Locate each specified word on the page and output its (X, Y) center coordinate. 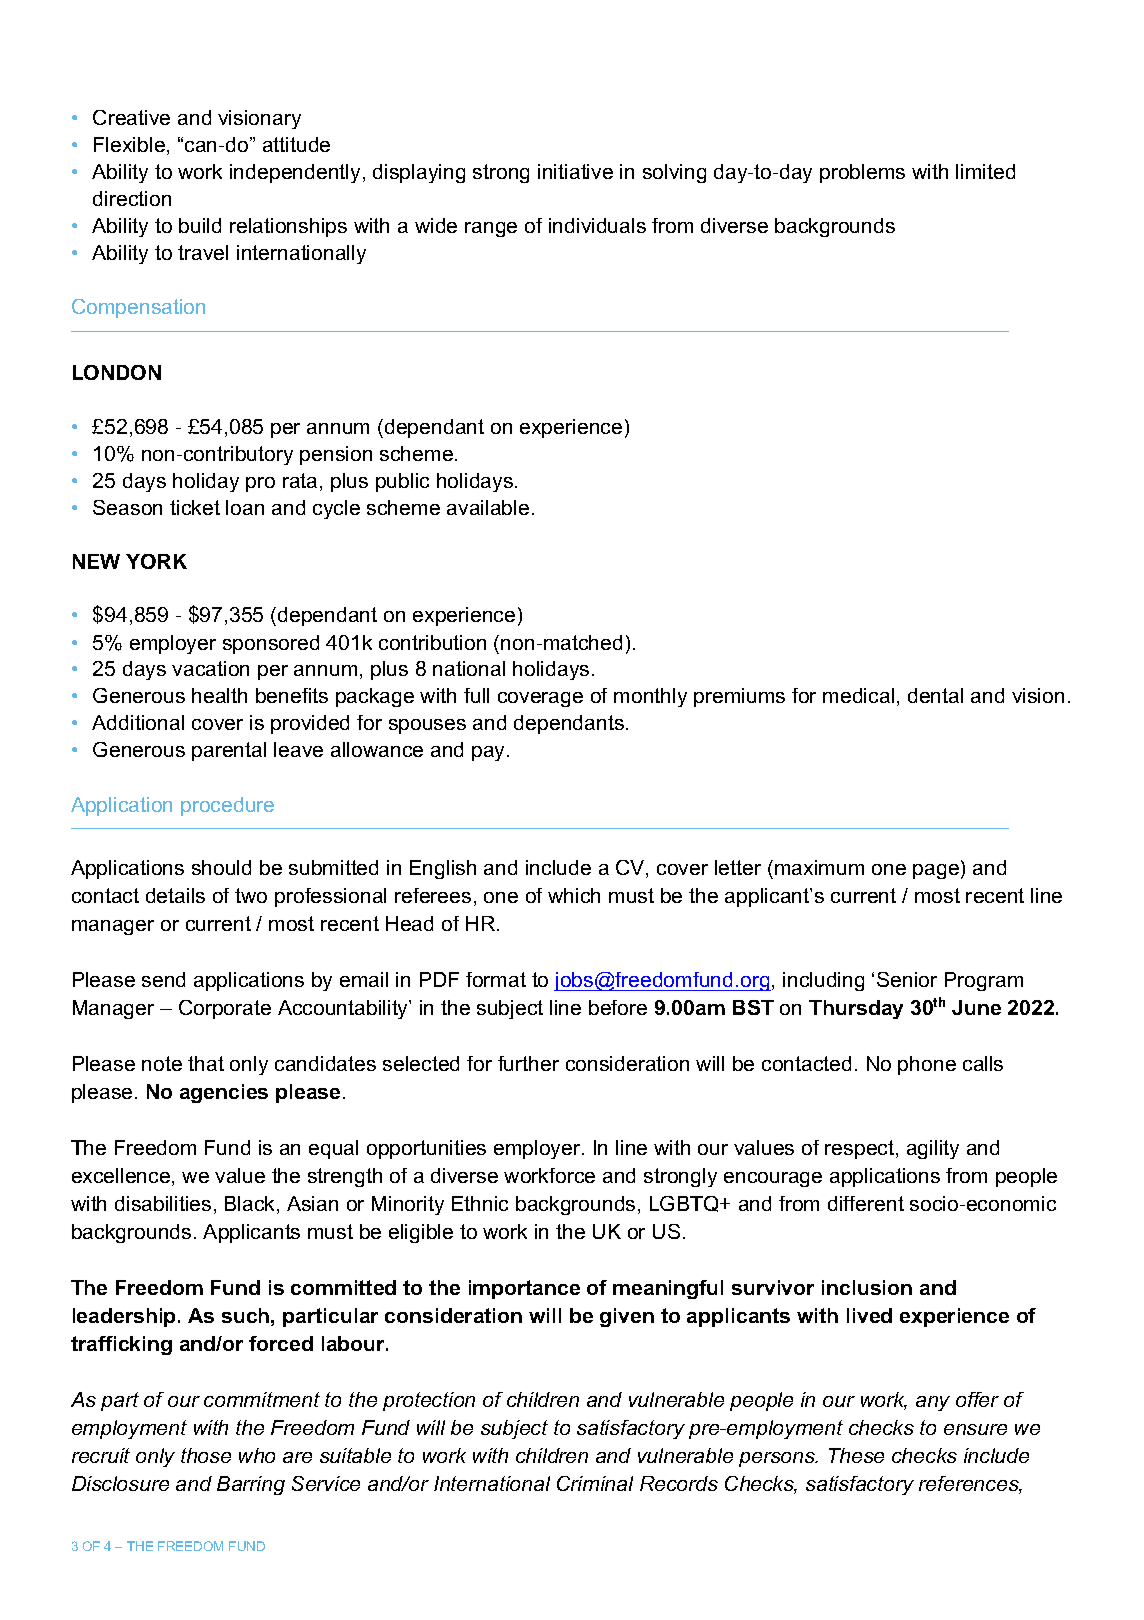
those (206, 1455)
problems (862, 173)
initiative (575, 171)
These (856, 1455)
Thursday (856, 1009)
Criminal (595, 1483)
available (488, 507)
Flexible (129, 144)
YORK (156, 561)
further (528, 1063)
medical (858, 695)
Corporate (225, 1009)
